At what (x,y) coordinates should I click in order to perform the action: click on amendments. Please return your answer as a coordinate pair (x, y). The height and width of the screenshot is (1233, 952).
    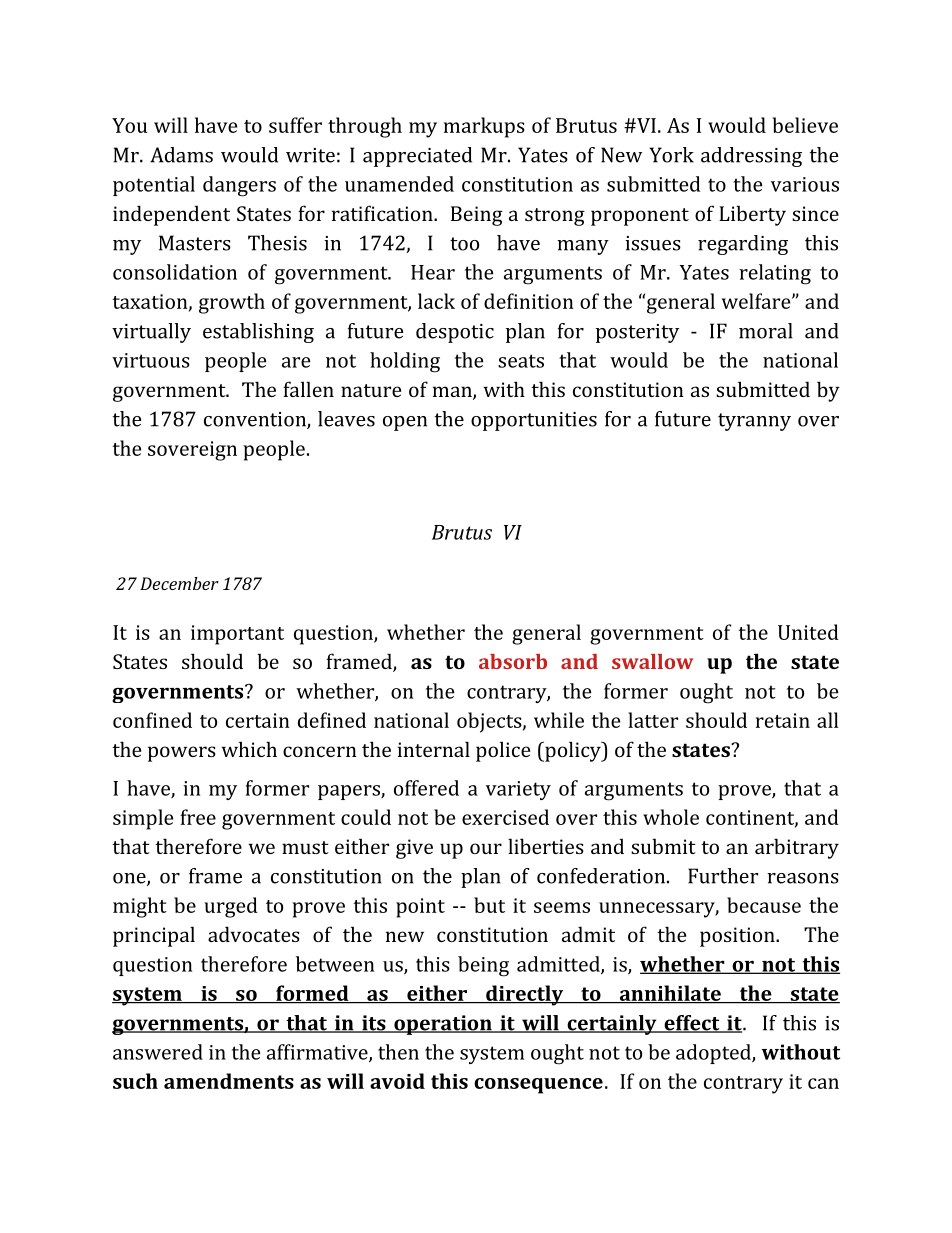
    Looking at the image, I should click on (229, 1081).
